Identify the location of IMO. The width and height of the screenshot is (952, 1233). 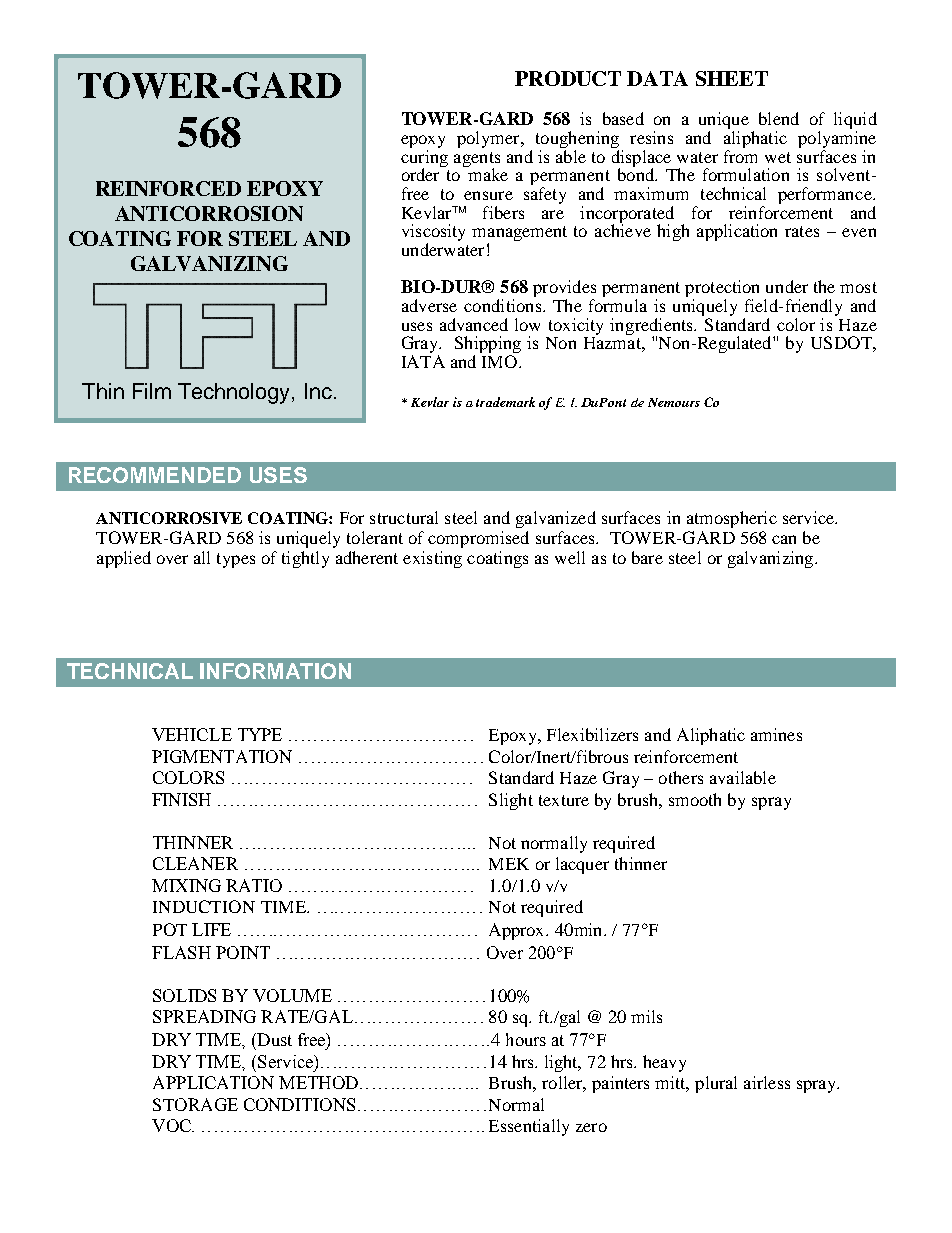
(501, 361).
